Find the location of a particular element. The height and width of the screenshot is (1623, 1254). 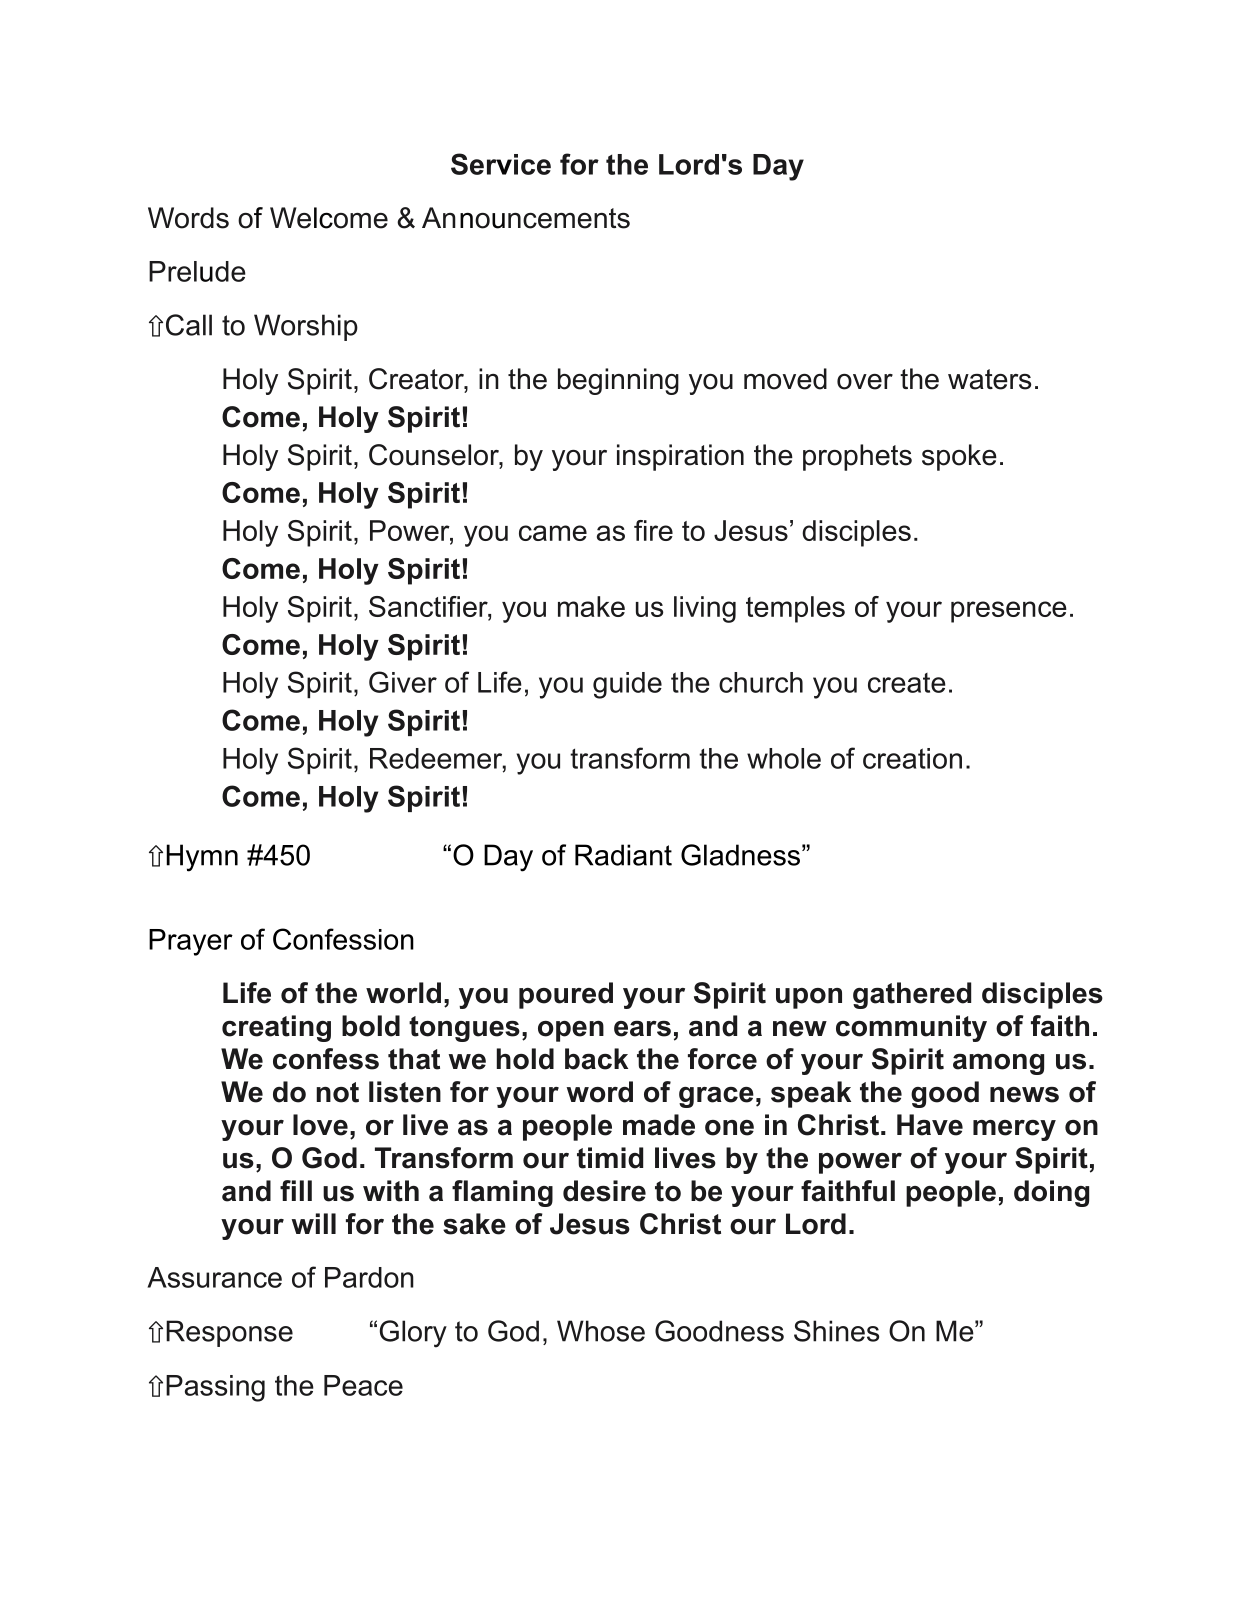

Hymn is located at coordinates (202, 858).
